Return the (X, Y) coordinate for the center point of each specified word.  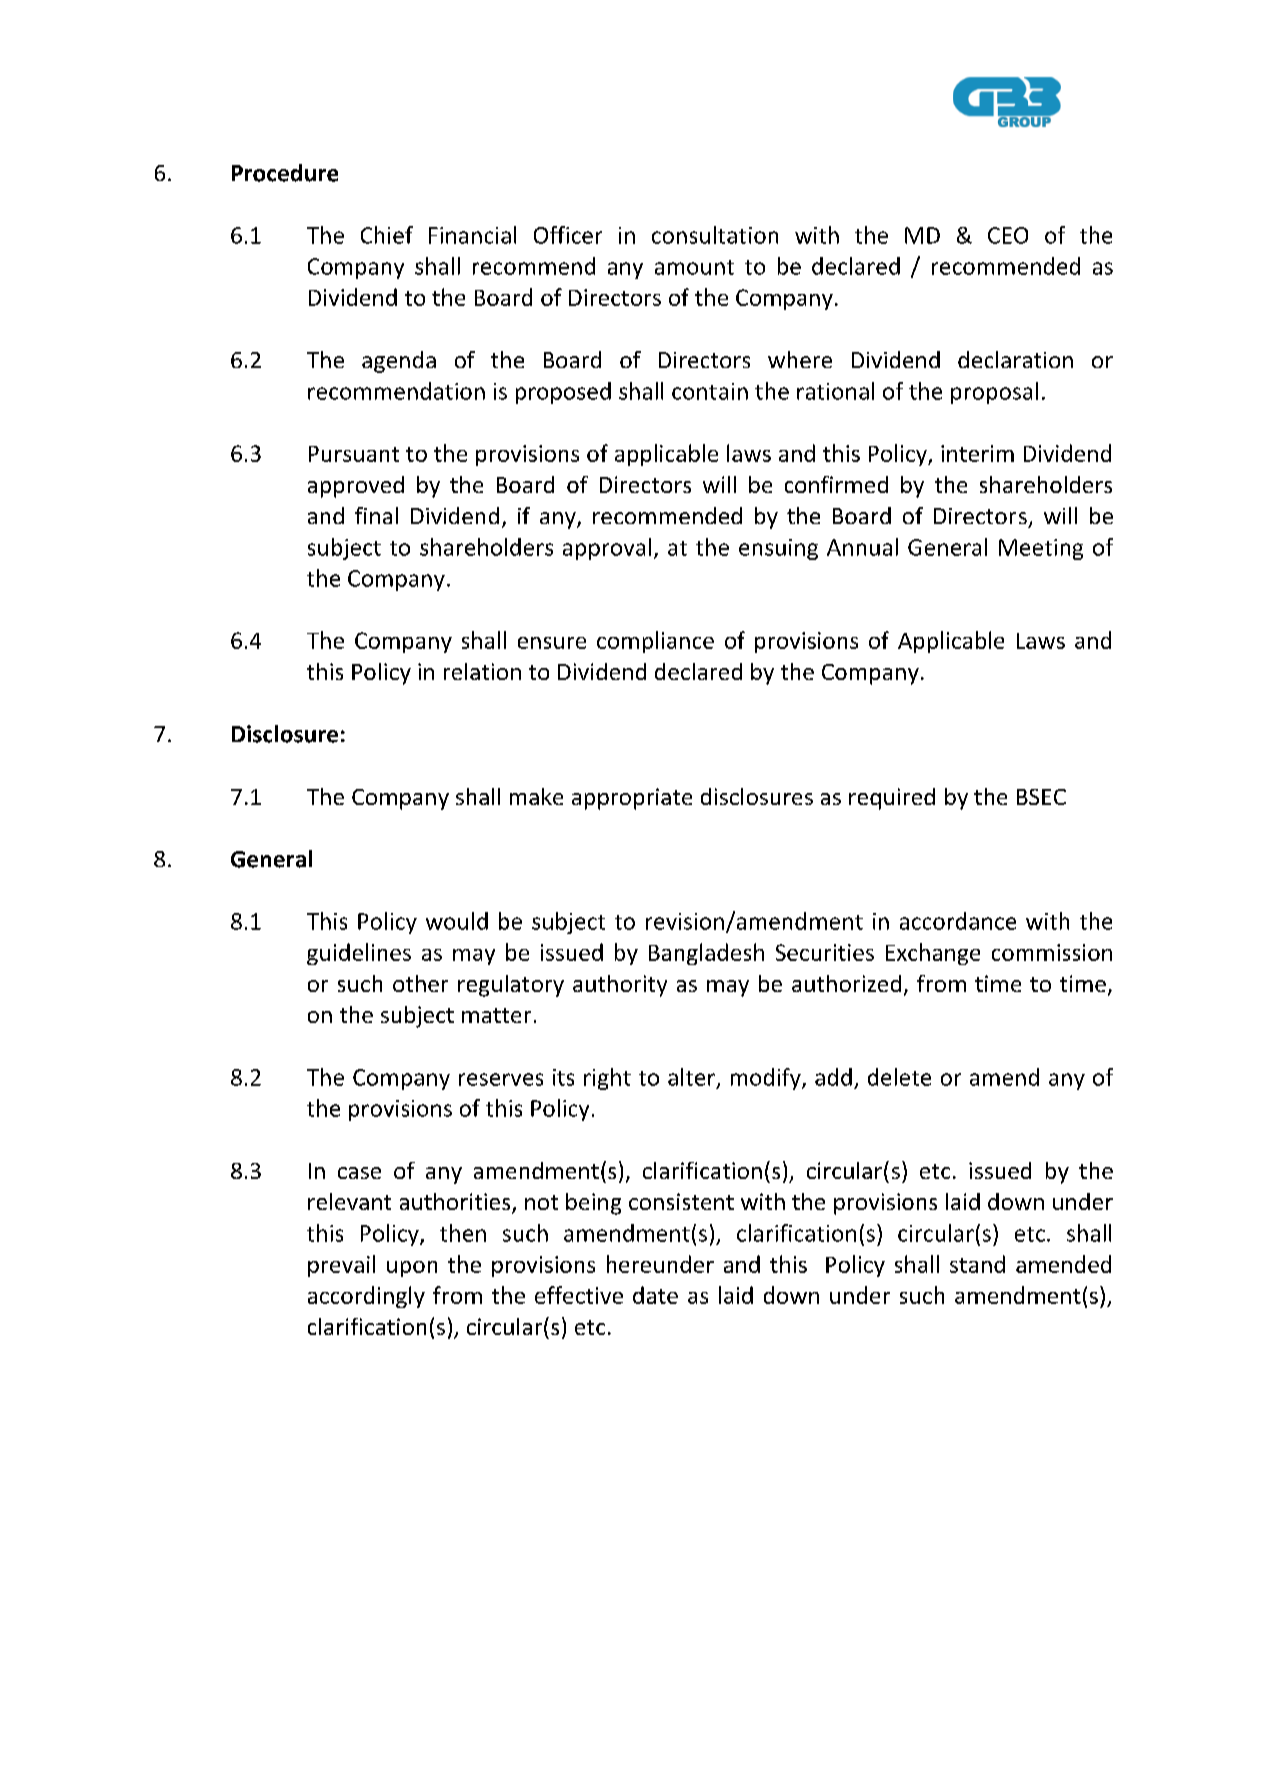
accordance (958, 921)
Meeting (1041, 549)
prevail (341, 1266)
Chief (387, 235)
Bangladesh (706, 954)
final (376, 515)
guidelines (359, 954)
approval (607, 549)
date (655, 1295)
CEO (1008, 235)
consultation (715, 235)
